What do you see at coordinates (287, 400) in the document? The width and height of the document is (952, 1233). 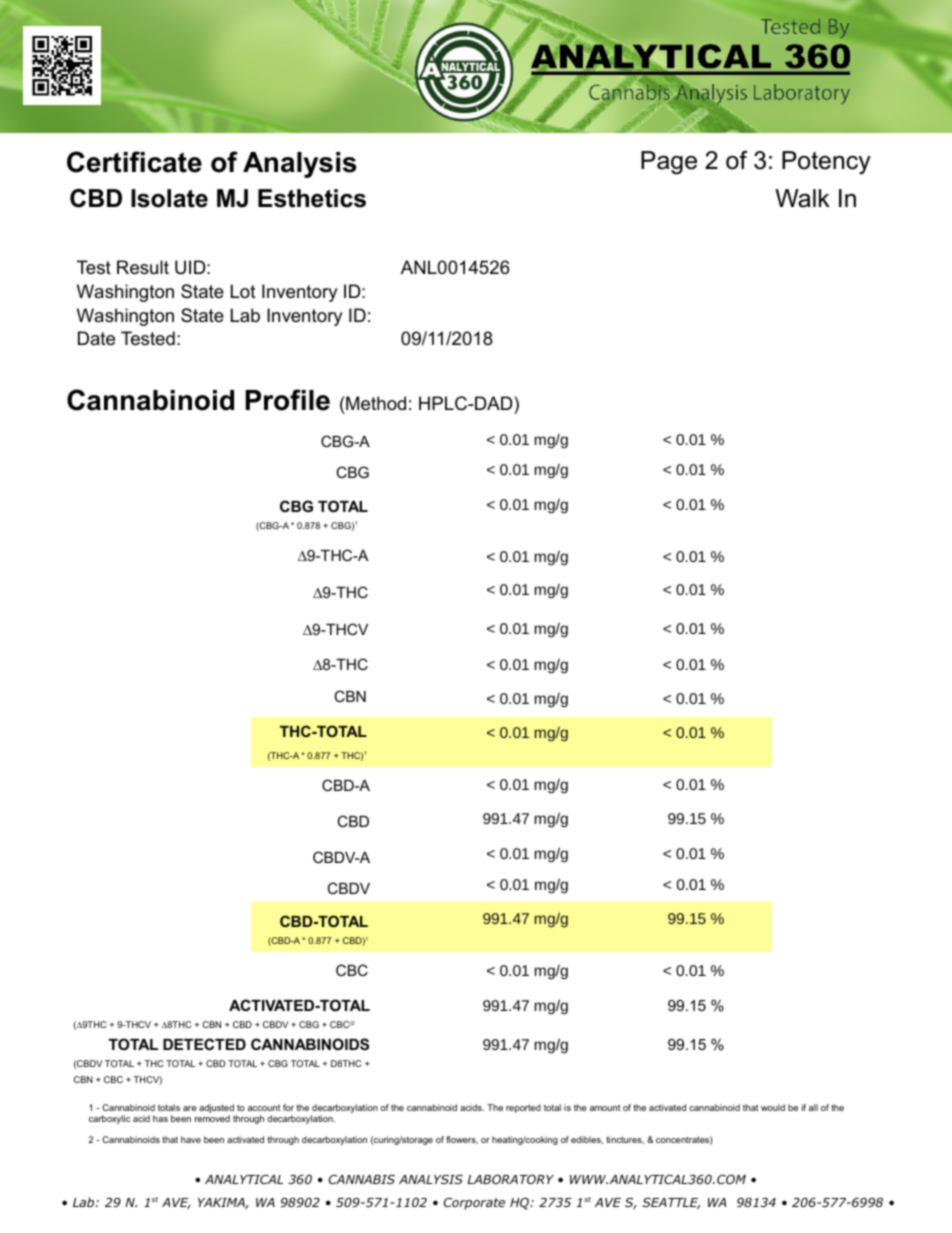 I see `Profile` at bounding box center [287, 400].
